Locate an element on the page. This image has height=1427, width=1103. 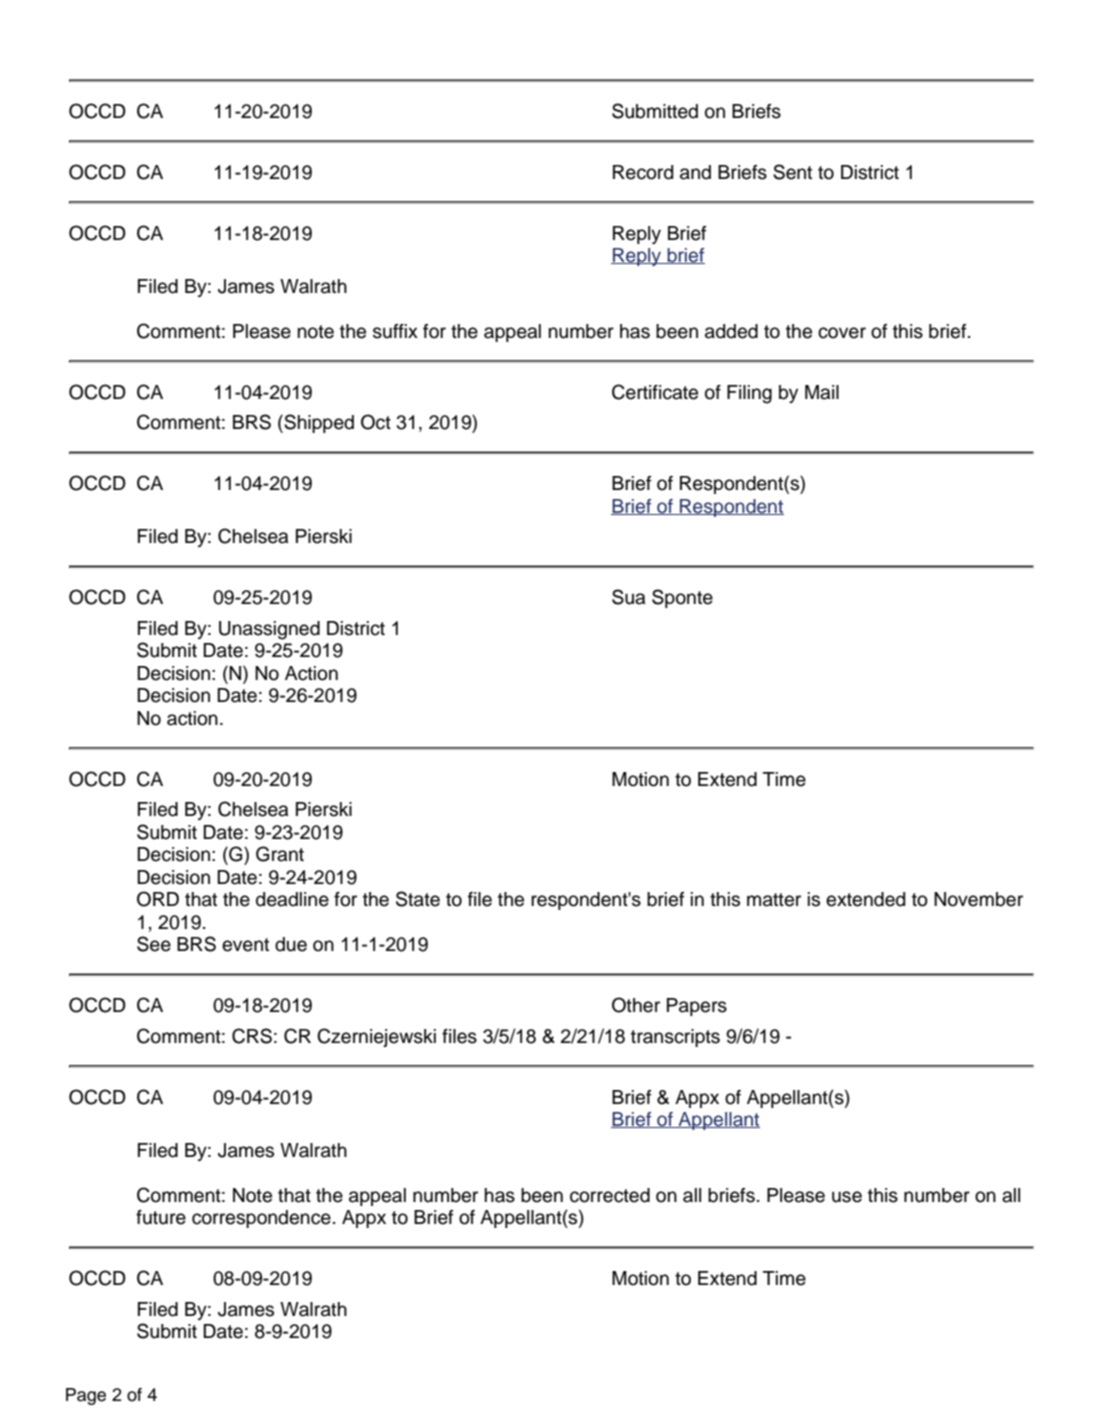
Record is located at coordinates (643, 172).
